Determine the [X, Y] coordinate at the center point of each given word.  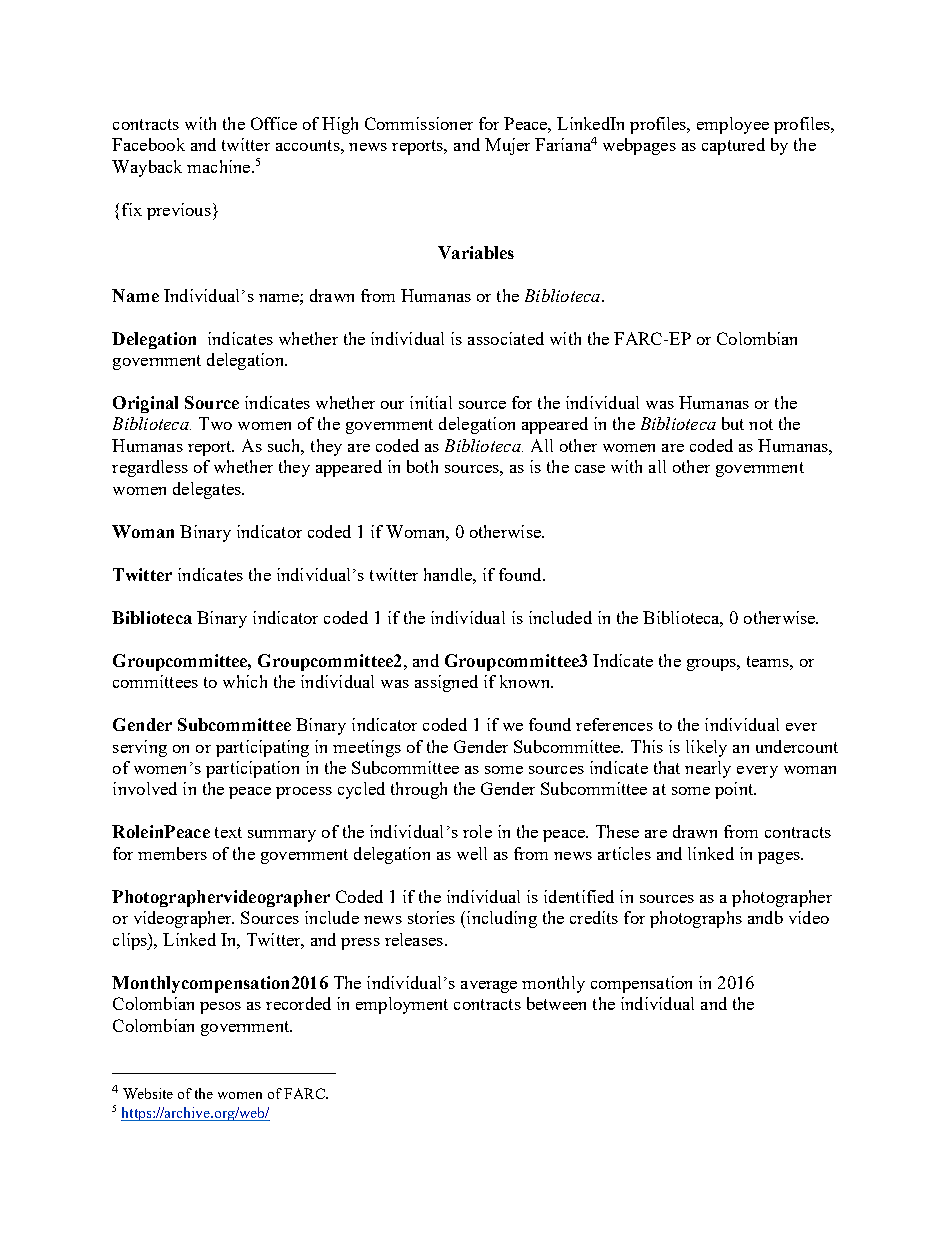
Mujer [507, 146]
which [245, 681]
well [472, 853]
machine [220, 166]
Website [148, 1093]
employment [402, 1005]
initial [431, 402]
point [735, 790]
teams [769, 661]
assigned [446, 683]
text [228, 832]
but [733, 423]
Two [215, 423]
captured [733, 146]
